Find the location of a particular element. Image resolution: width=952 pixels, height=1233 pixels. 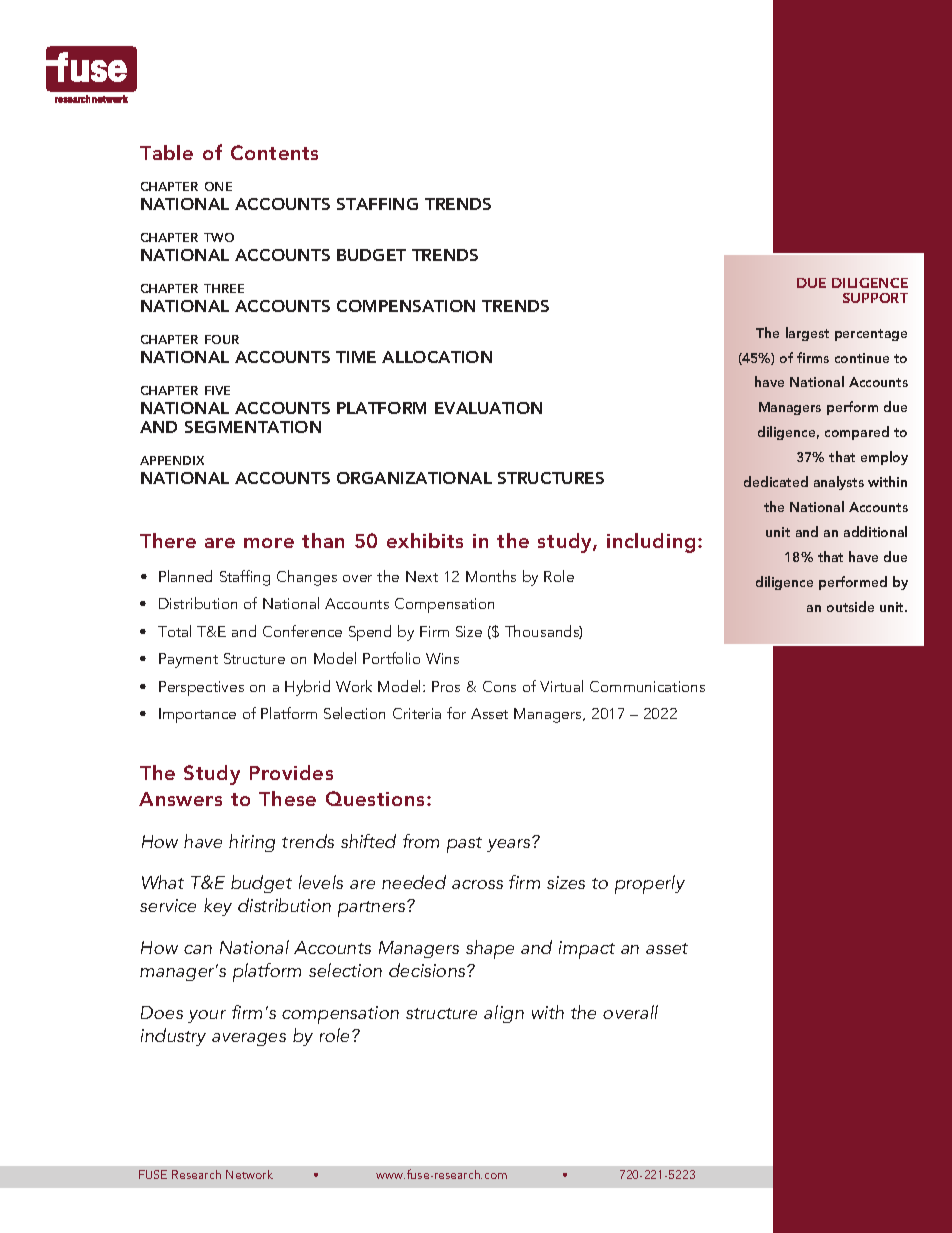

ALLOCATION is located at coordinates (437, 357).
